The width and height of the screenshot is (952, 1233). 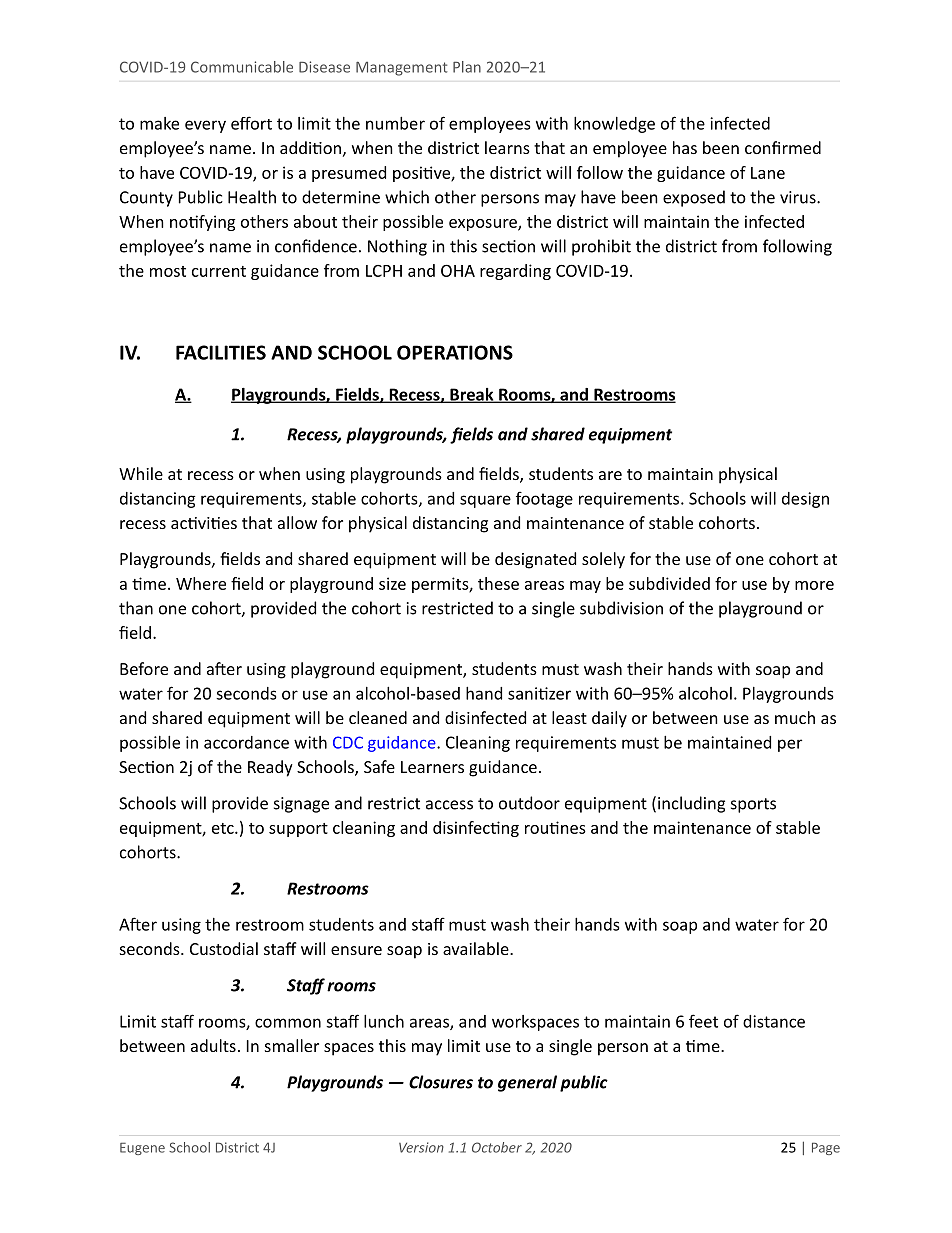 I want to click on Eugene, so click(x=142, y=1148).
